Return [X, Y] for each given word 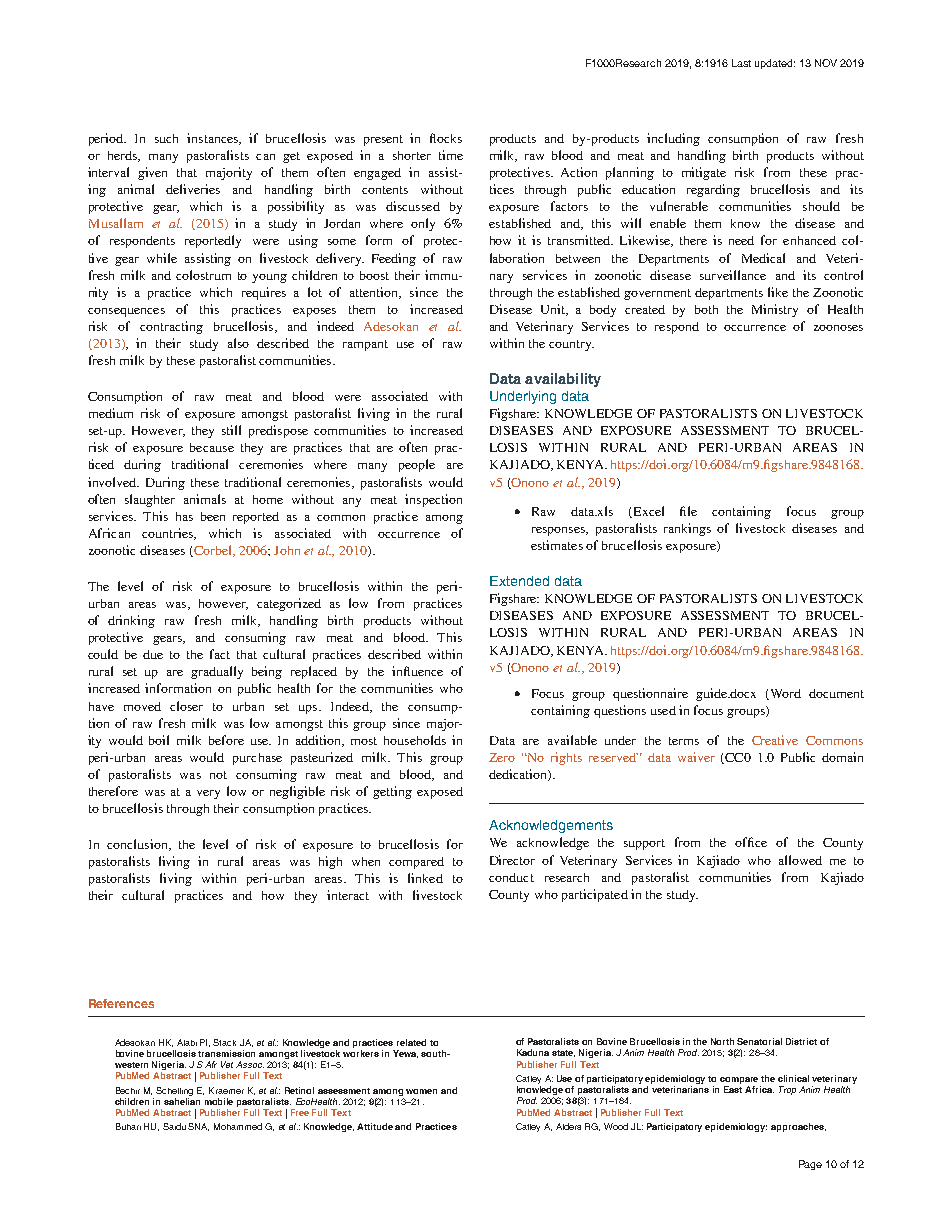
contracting [171, 327]
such [166, 138]
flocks [446, 138]
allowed [800, 860]
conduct [511, 877]
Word [784, 694]
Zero [502, 757]
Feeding [394, 259]
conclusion [138, 845]
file [688, 511]
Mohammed [238, 1126]
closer [186, 706]
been [213, 516]
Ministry [775, 310]
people [417, 465]
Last [741, 63]
